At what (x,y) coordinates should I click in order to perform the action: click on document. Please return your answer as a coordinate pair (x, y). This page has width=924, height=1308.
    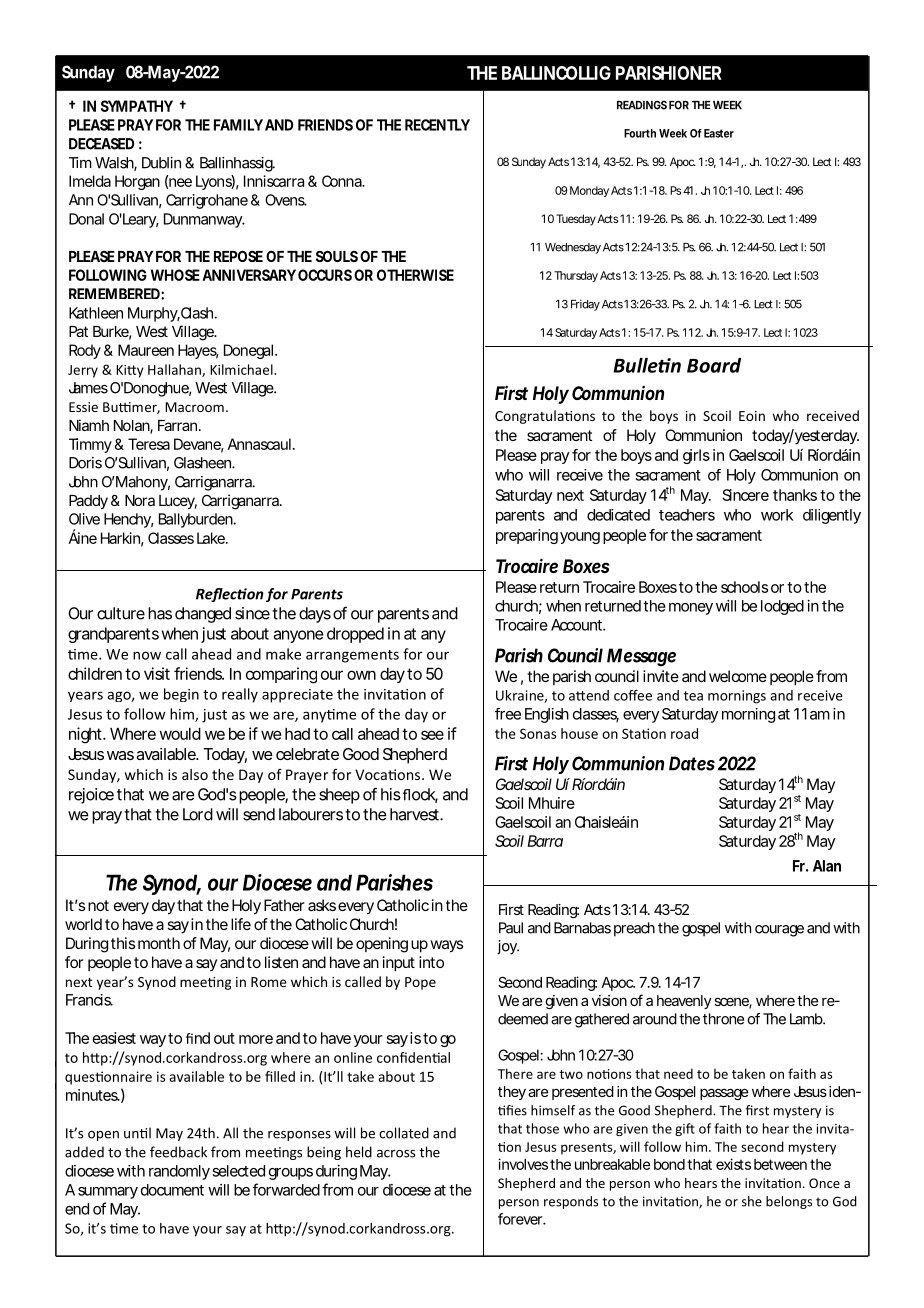
    Looking at the image, I should click on (172, 1190).
